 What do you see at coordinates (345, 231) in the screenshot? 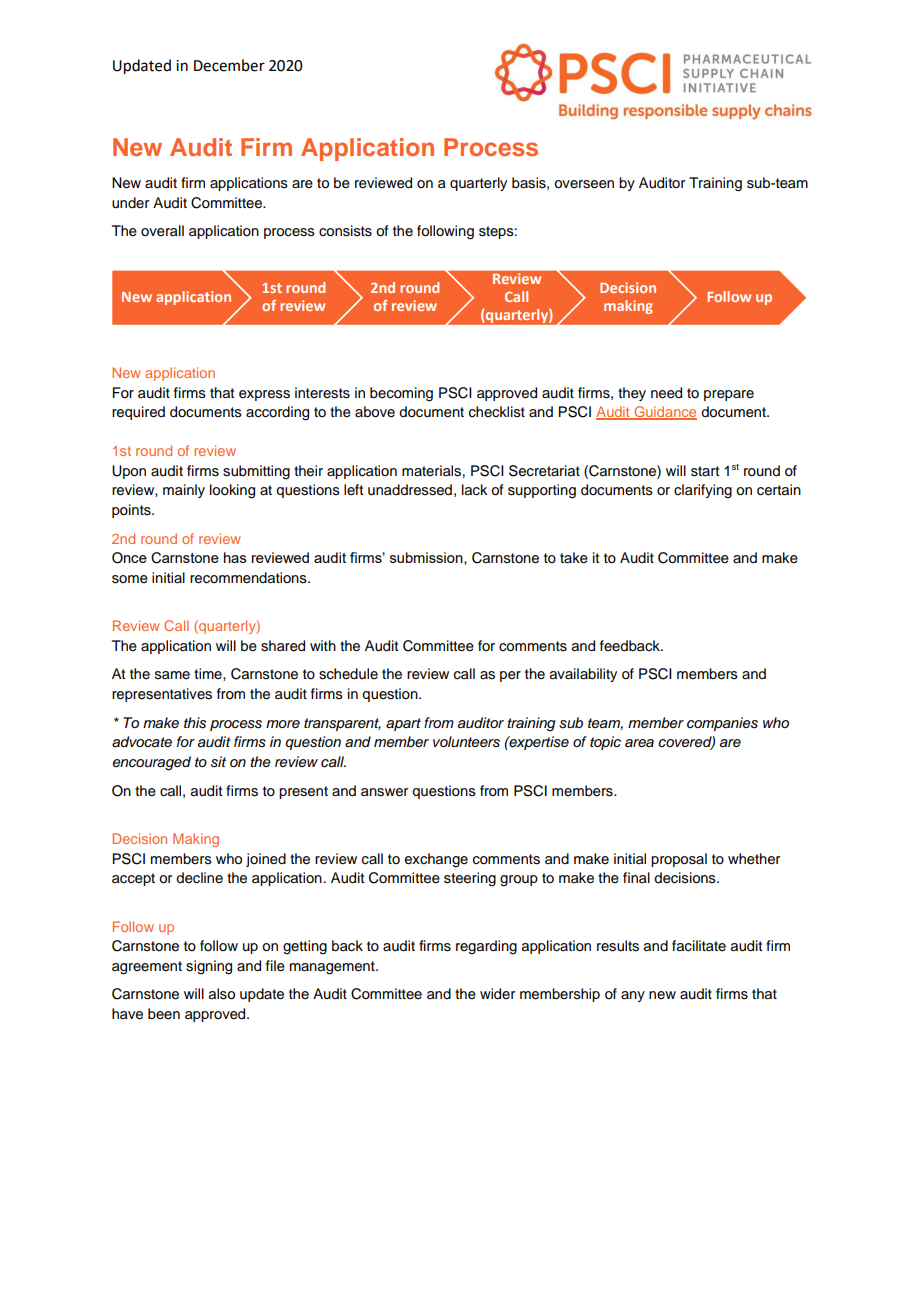
I see `consists` at bounding box center [345, 231].
